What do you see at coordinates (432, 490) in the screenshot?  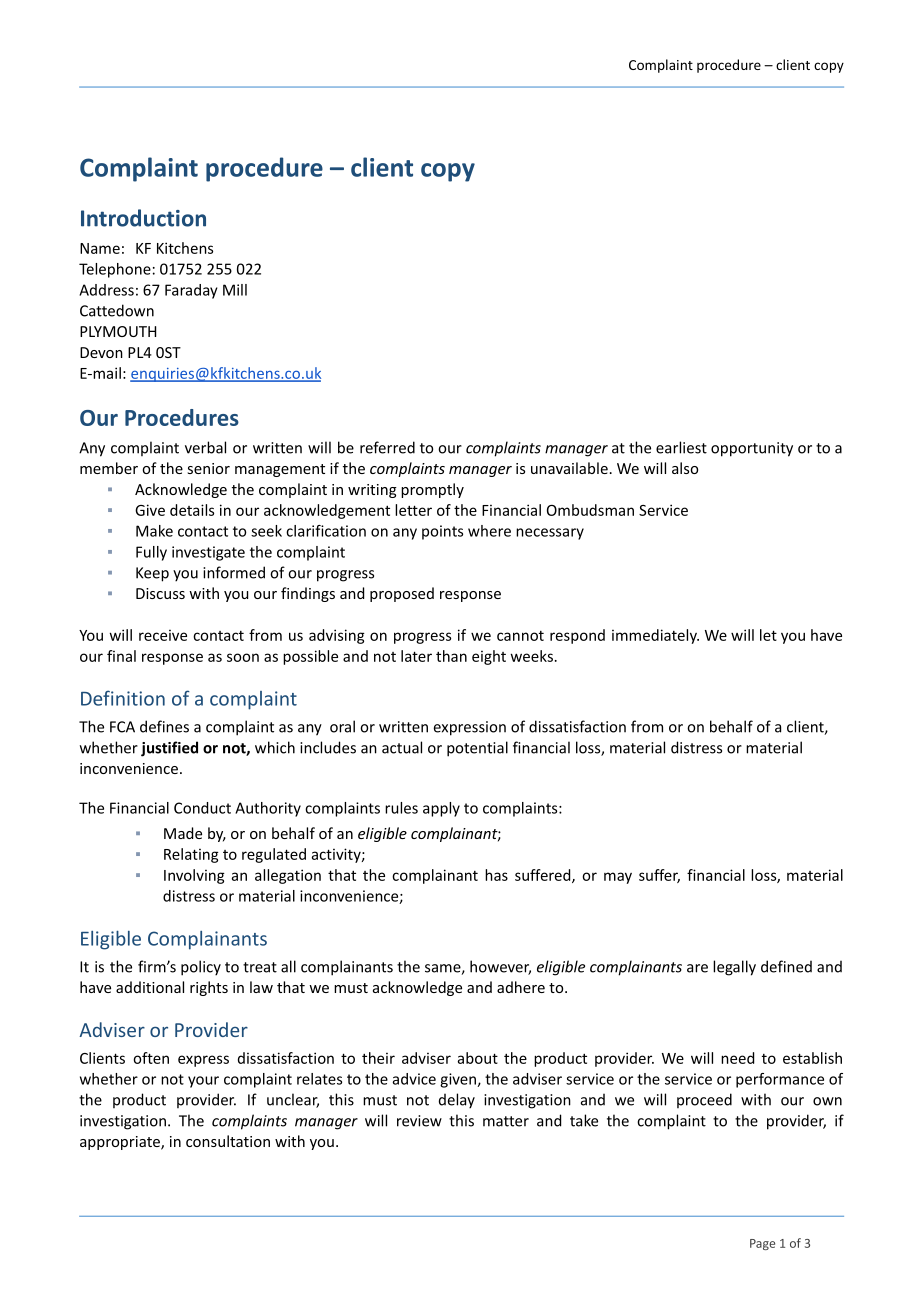 I see `promptly` at bounding box center [432, 490].
